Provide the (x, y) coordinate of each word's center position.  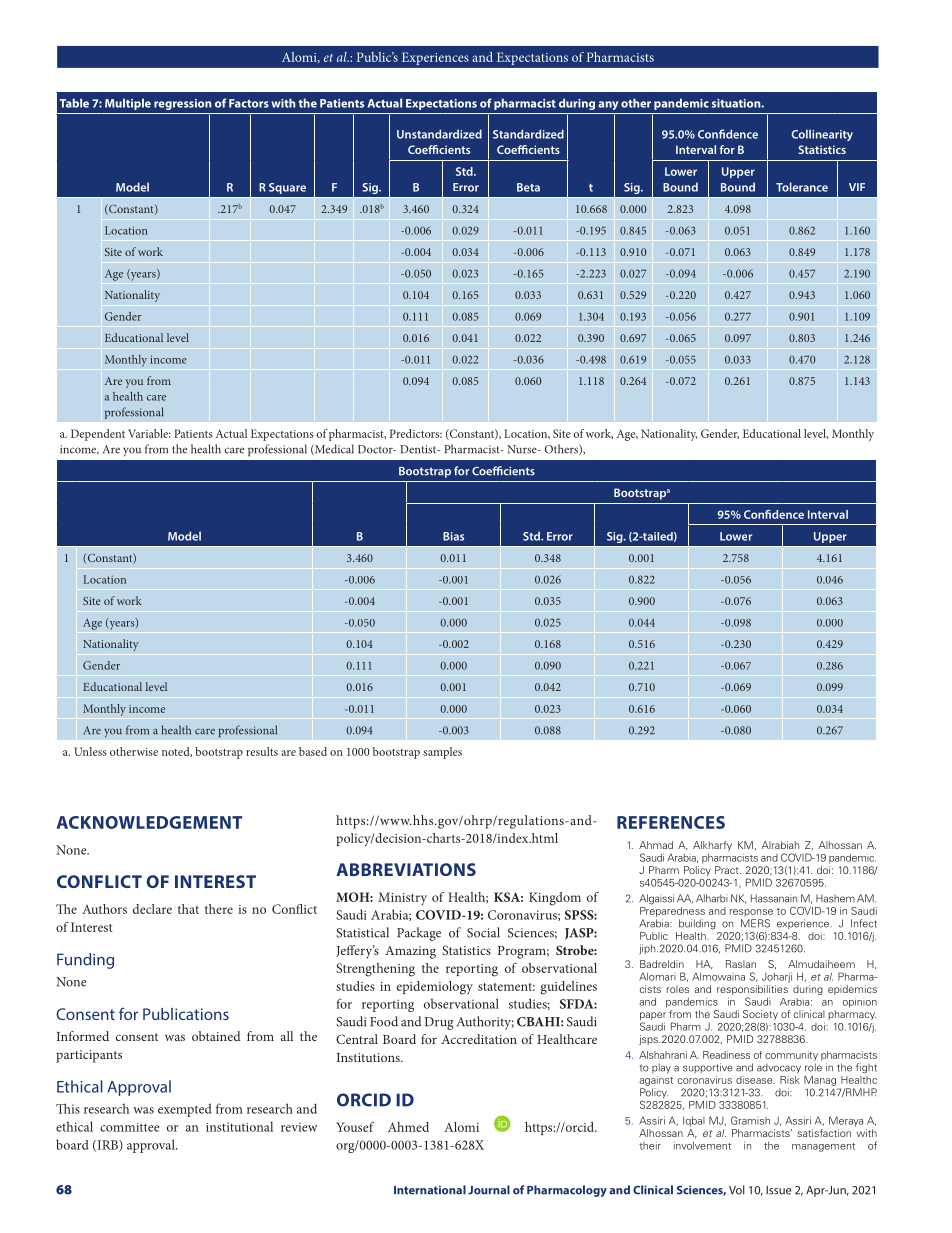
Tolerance (802, 187)
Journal (489, 1190)
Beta (528, 187)
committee (129, 1127)
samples (442, 753)
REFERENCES (671, 822)
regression (183, 104)
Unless (90, 751)
